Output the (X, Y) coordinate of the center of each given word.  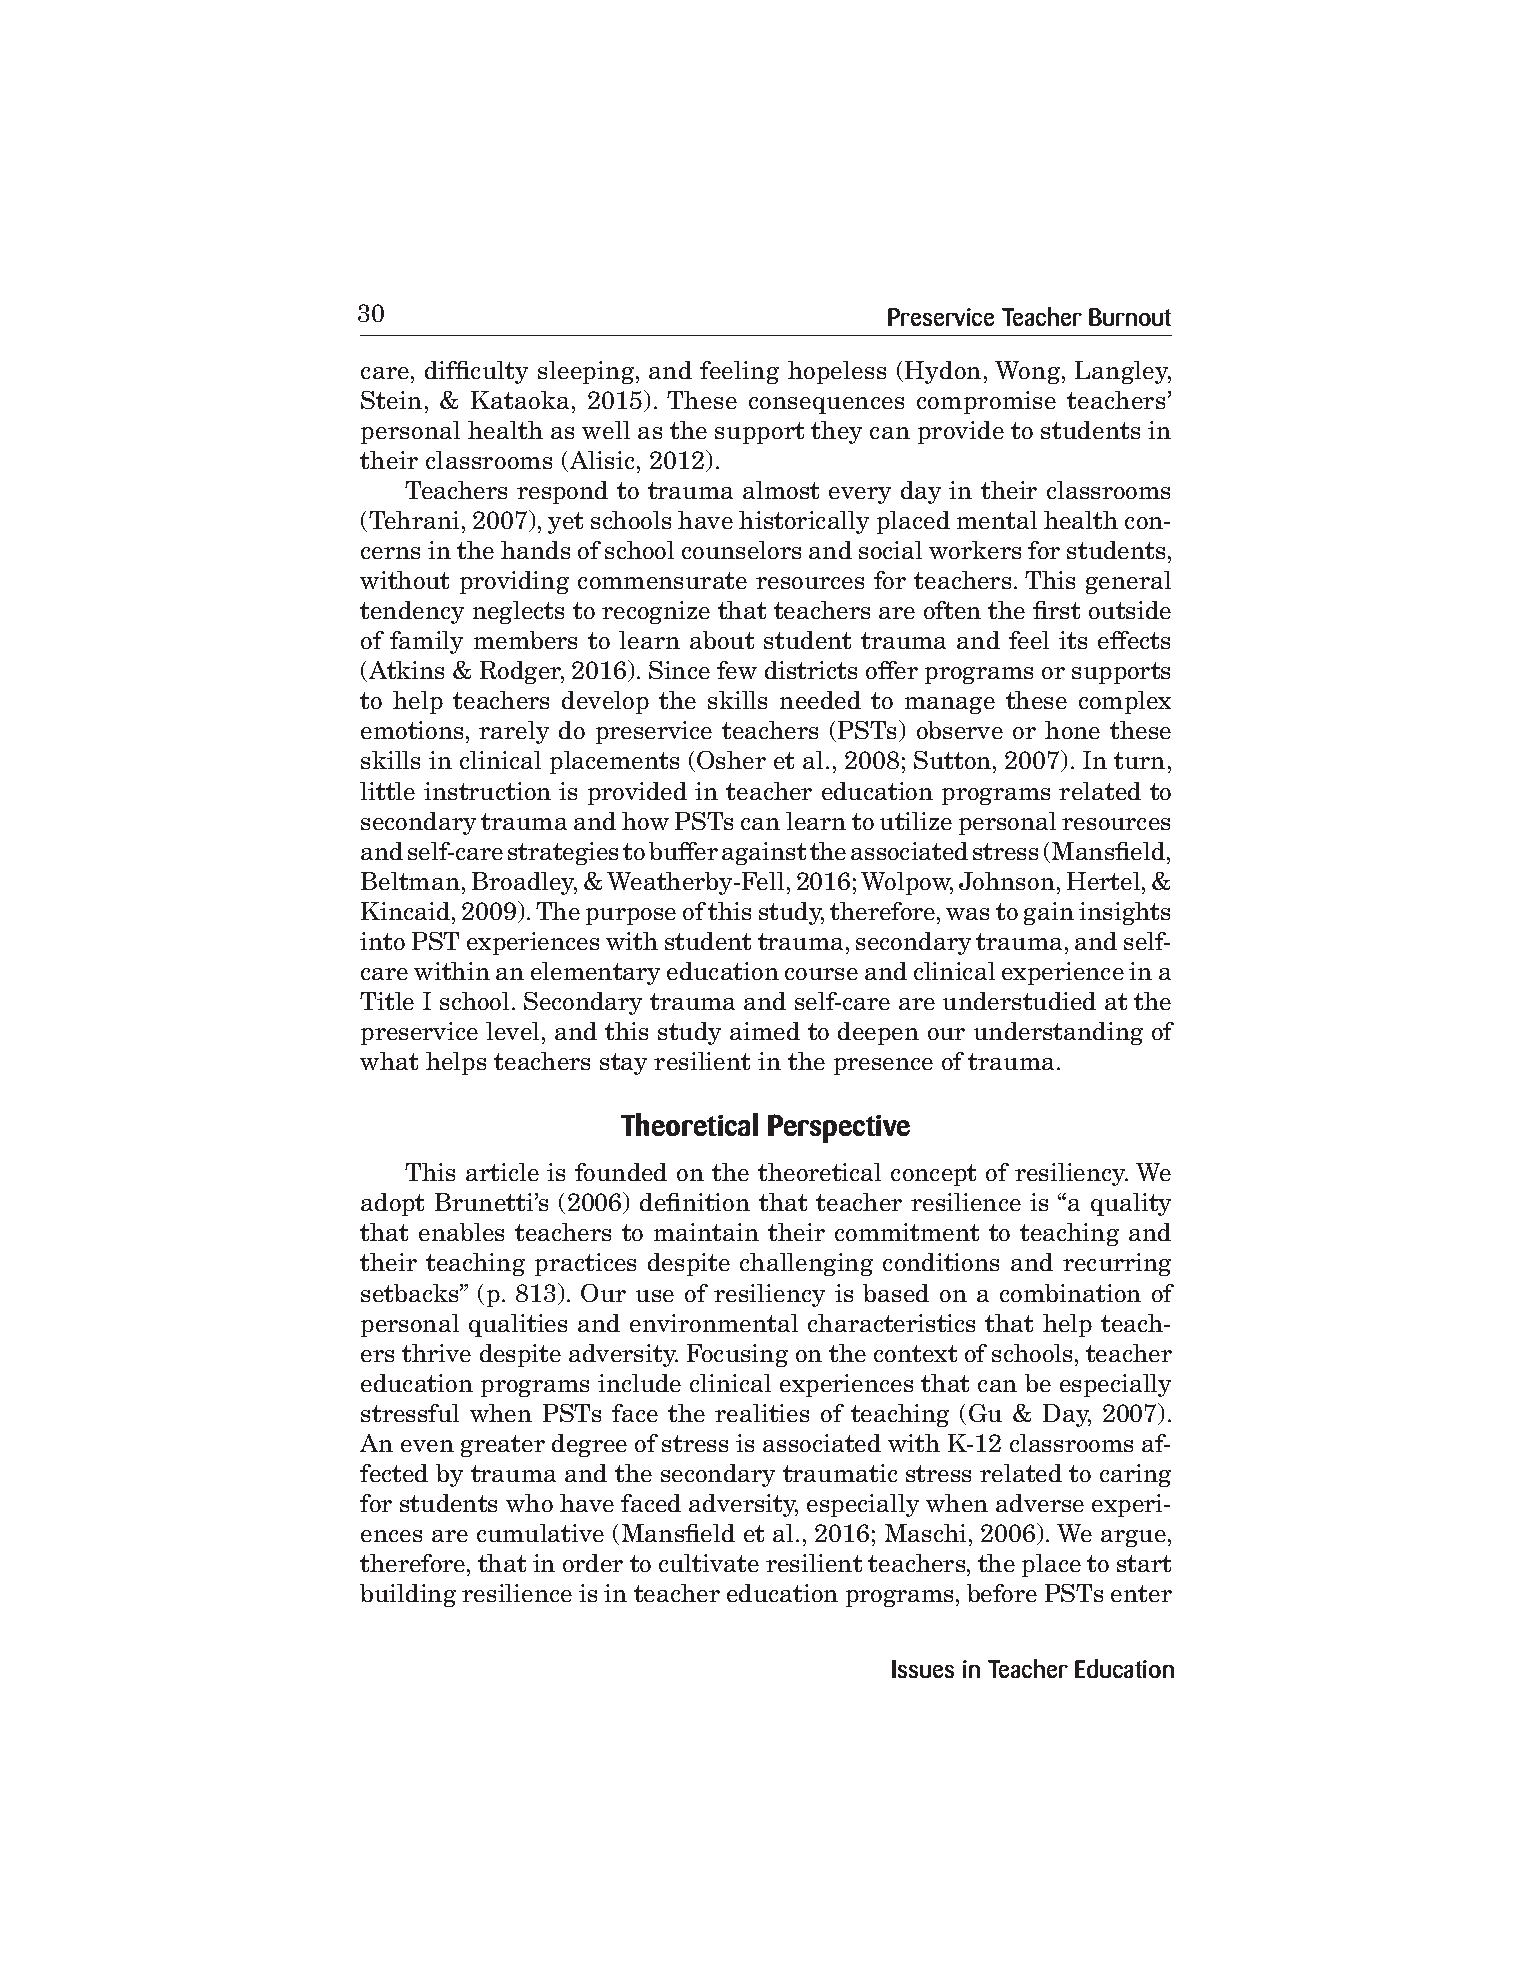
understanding (1058, 1033)
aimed (765, 1031)
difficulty (476, 372)
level (514, 1031)
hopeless (837, 372)
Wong (1029, 372)
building (408, 1595)
